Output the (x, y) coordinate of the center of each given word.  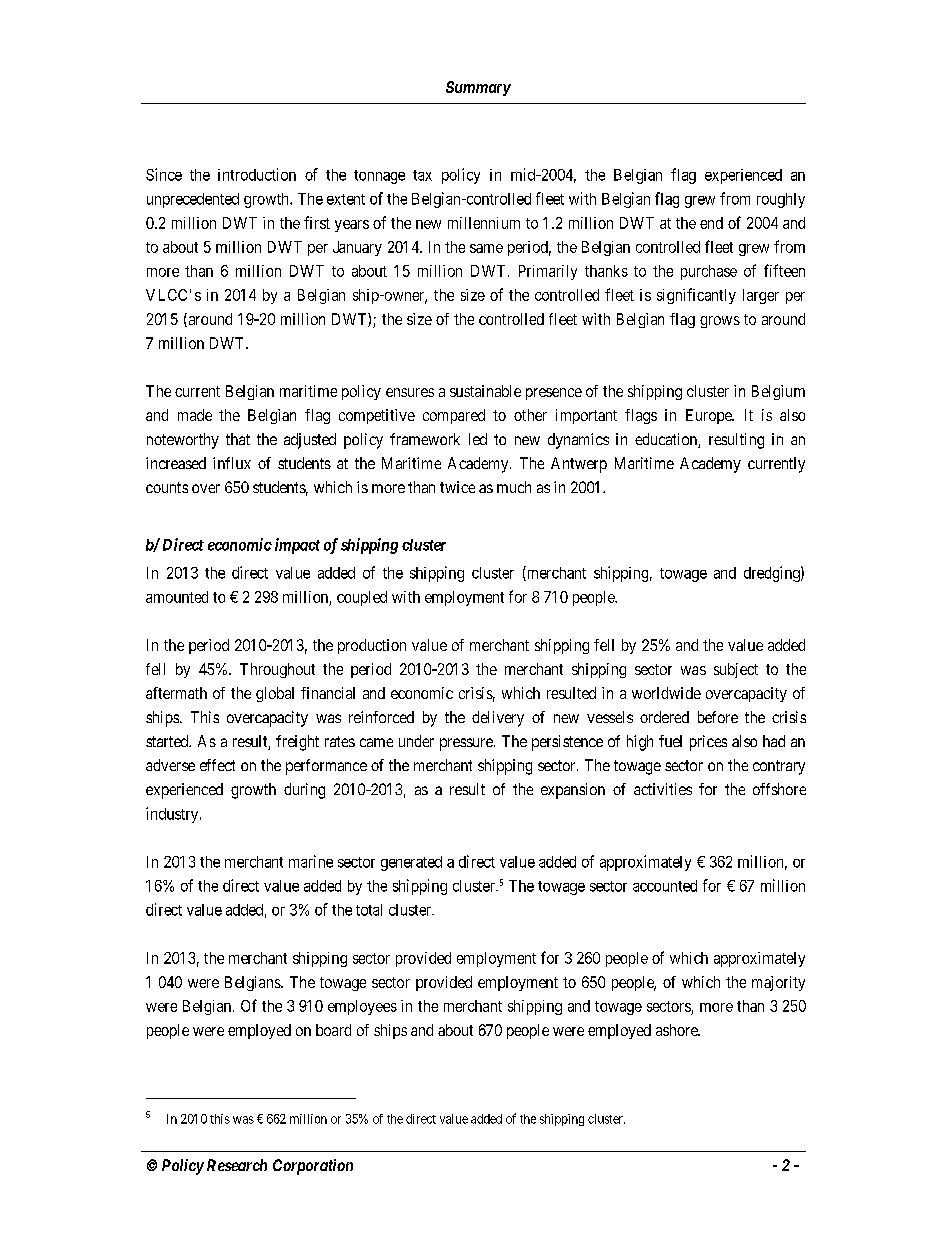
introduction (257, 174)
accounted (665, 886)
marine (311, 861)
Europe (710, 416)
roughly (781, 200)
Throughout (277, 670)
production (372, 646)
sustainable (485, 391)
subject (736, 670)
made (195, 415)
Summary (478, 88)
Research (237, 1165)
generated (411, 863)
